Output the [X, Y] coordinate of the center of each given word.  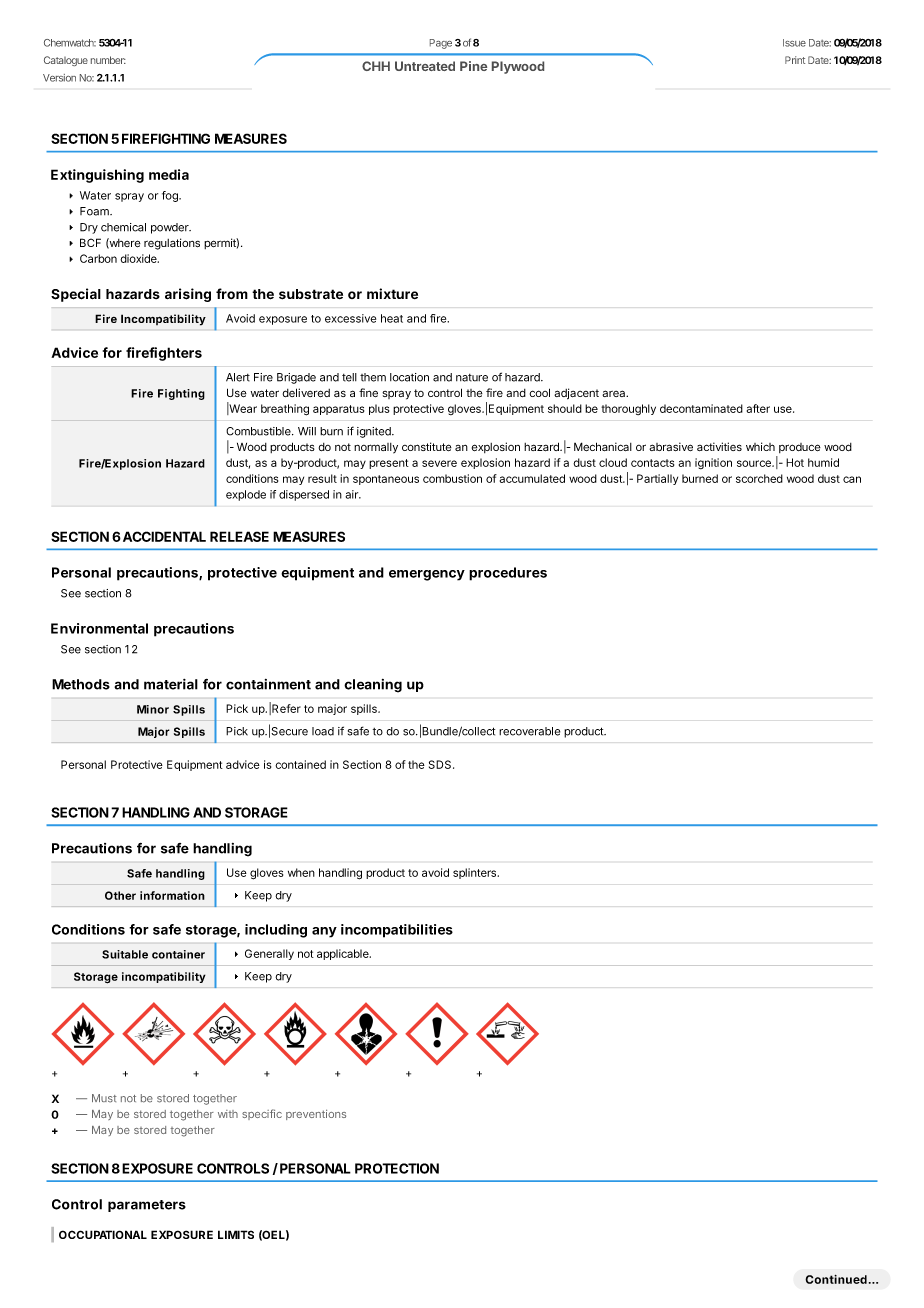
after [758, 408]
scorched [759, 478]
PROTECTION [397, 1168]
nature [472, 378]
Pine [473, 66]
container [178, 954]
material [171, 684]
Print [795, 60]
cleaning [373, 686]
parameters [147, 1206]
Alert [238, 377]
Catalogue [66, 61]
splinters [476, 873]
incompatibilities [397, 931]
